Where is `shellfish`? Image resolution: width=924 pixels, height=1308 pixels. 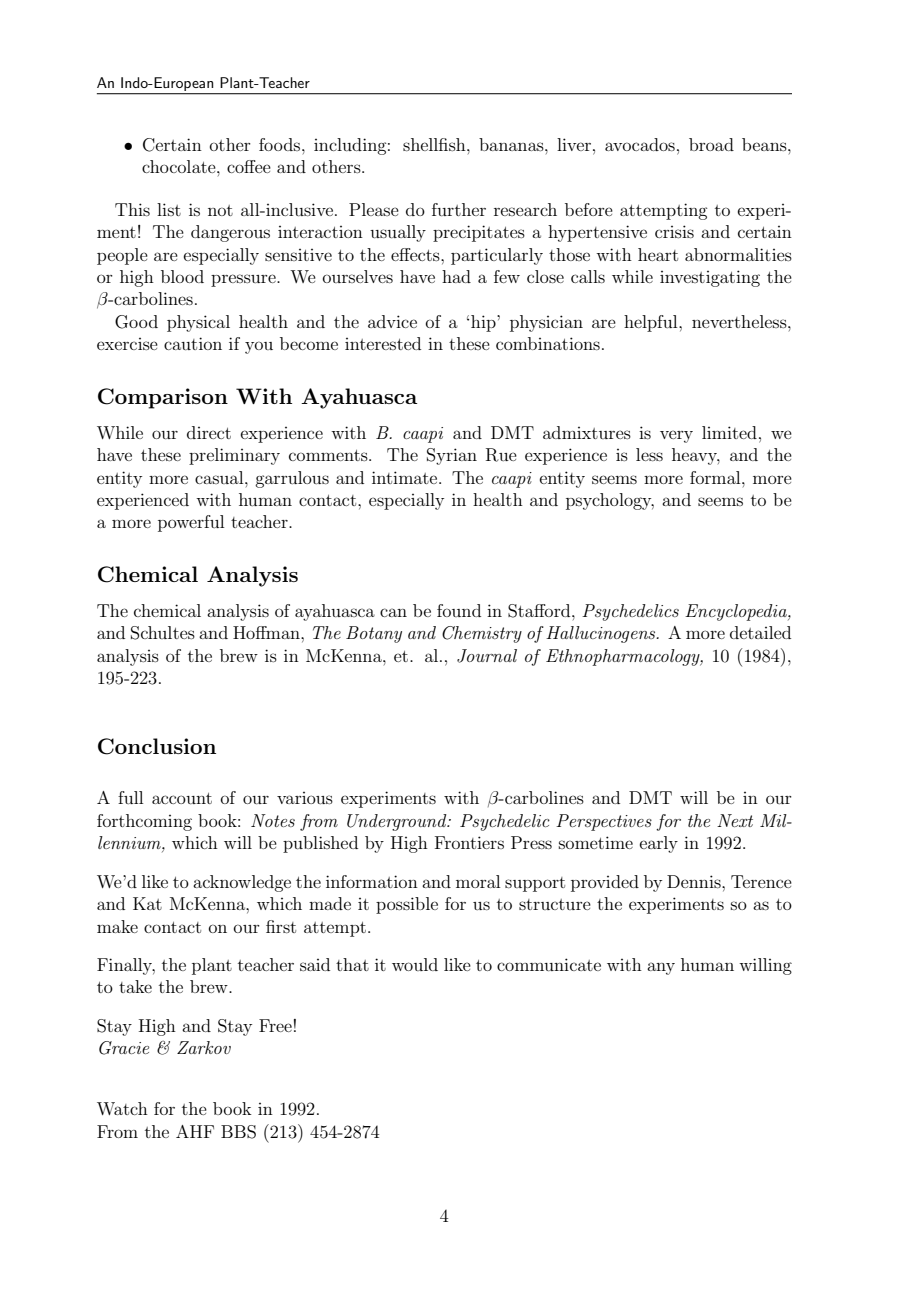
shellfish is located at coordinates (435, 144).
